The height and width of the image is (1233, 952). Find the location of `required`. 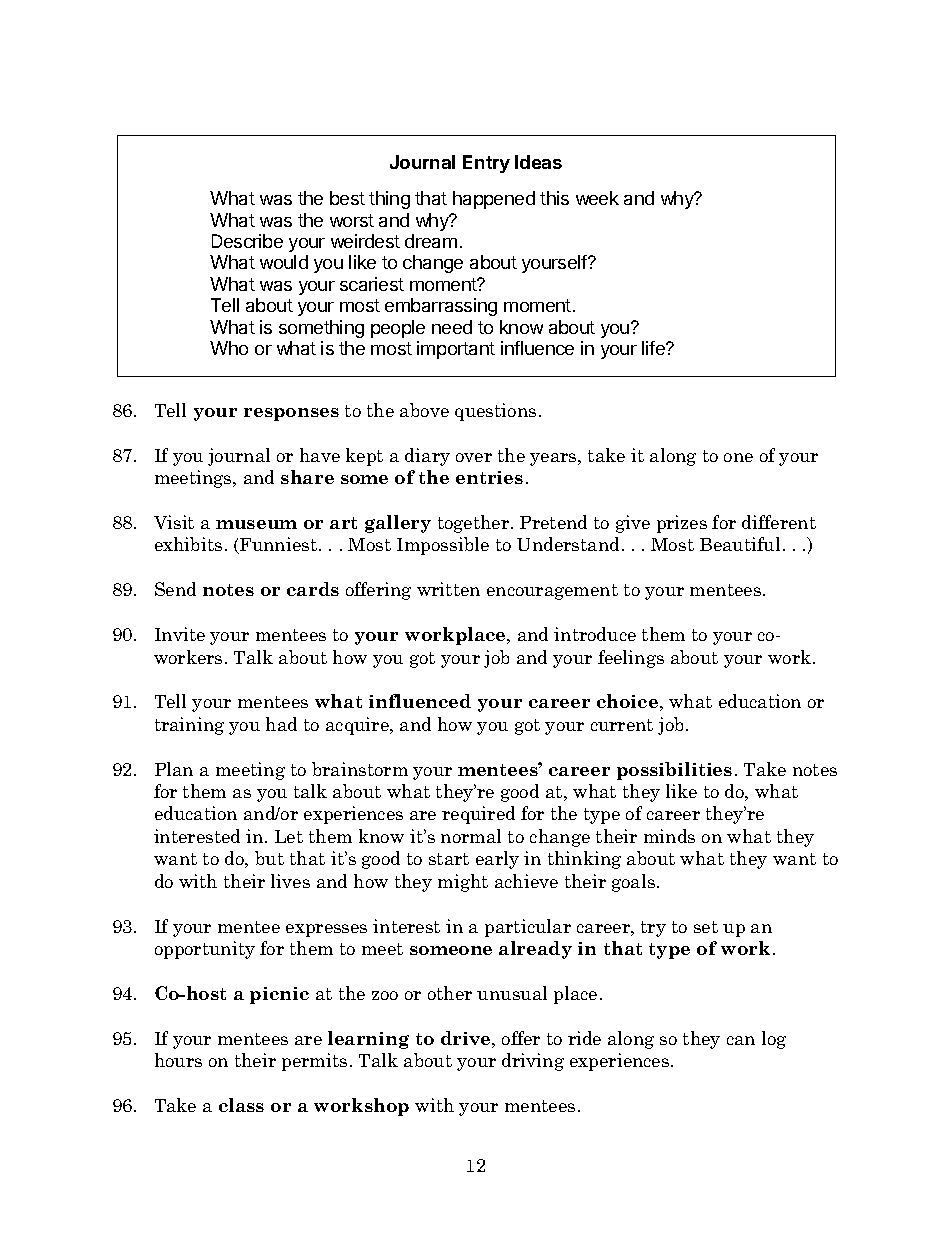

required is located at coordinates (478, 815).
